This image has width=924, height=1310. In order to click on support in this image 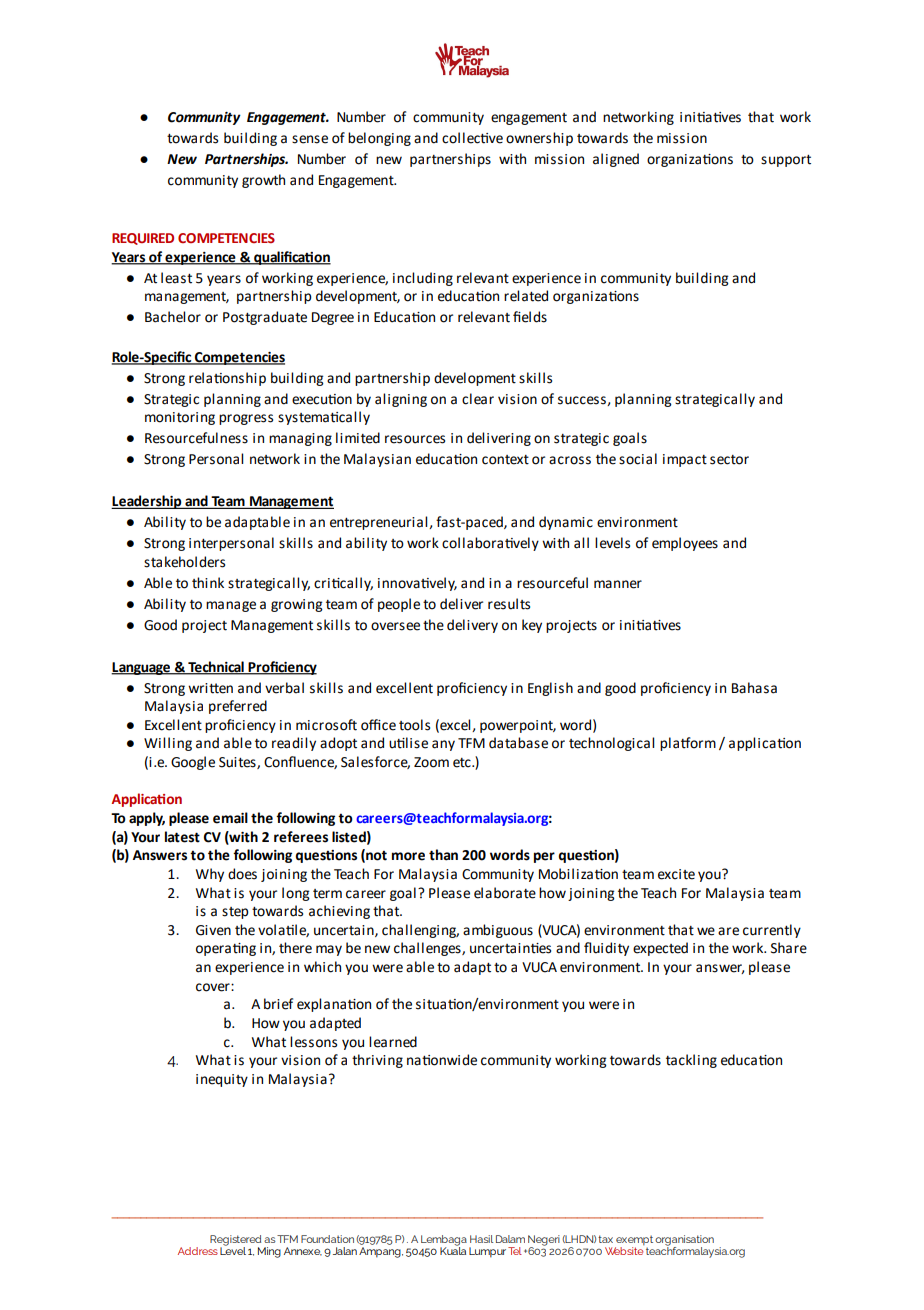, I will do `click(786, 161)`.
